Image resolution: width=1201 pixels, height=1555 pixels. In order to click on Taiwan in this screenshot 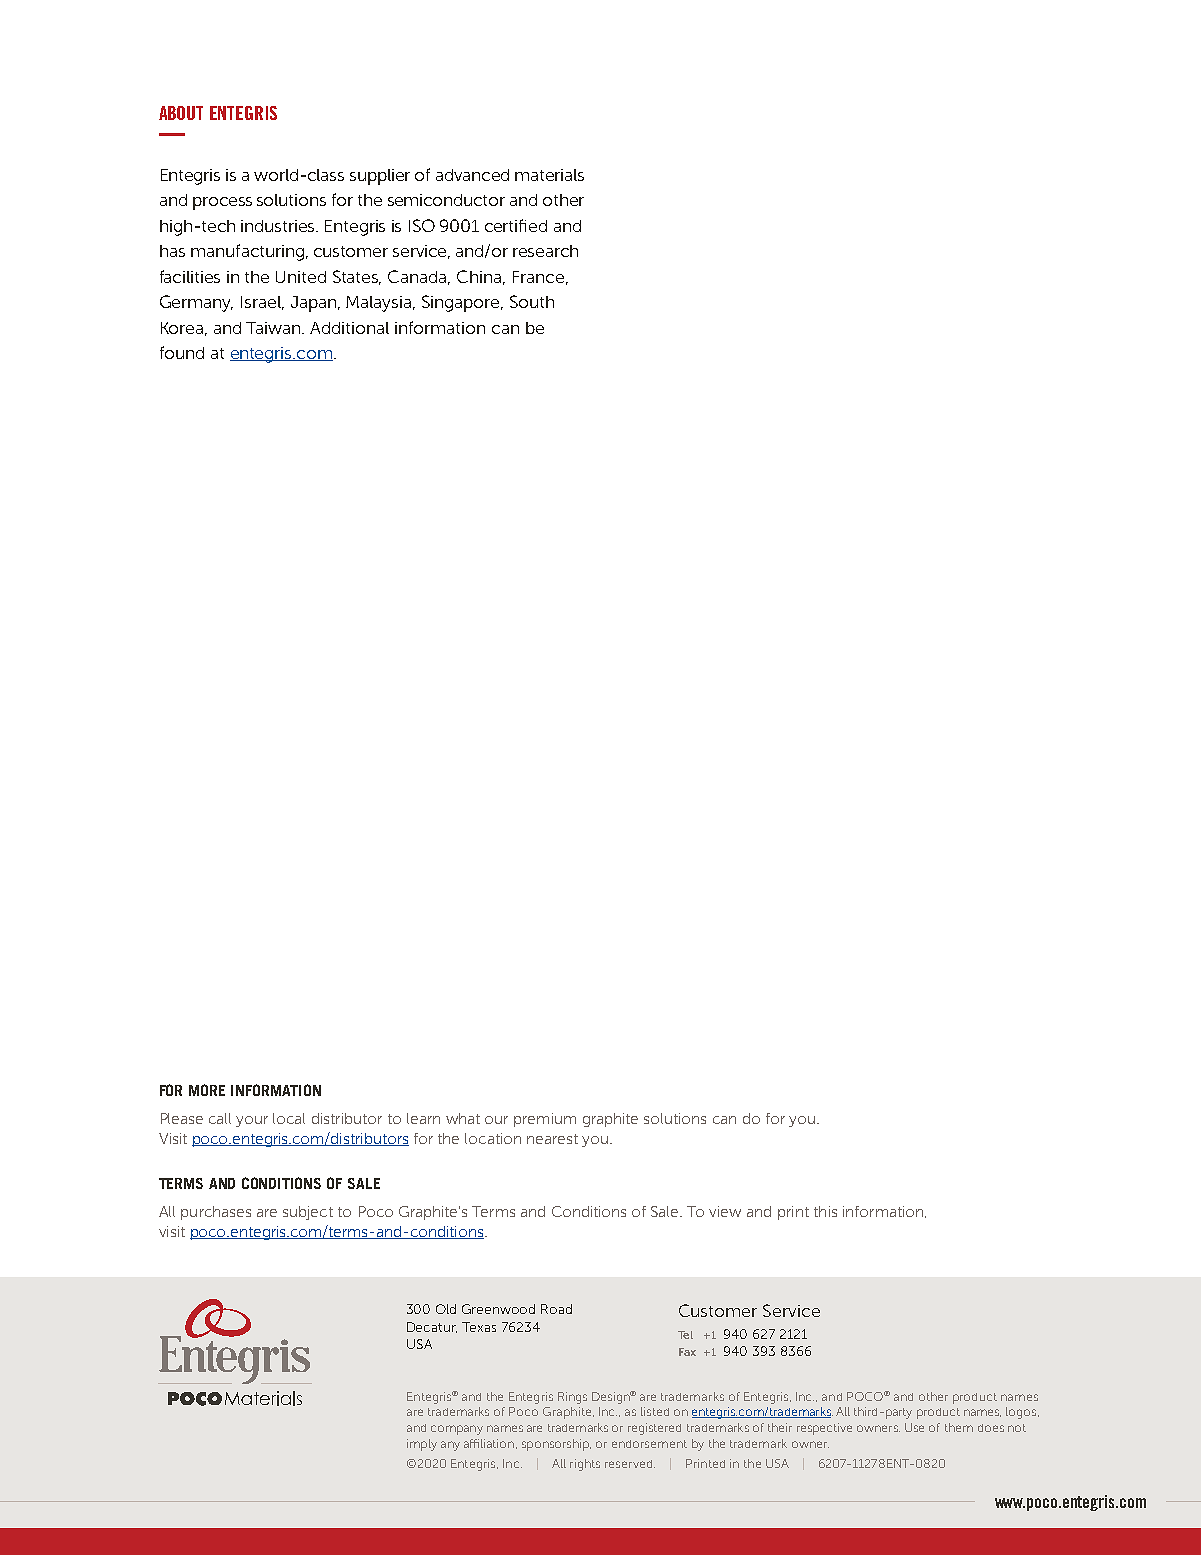, I will do `click(275, 328)`.
